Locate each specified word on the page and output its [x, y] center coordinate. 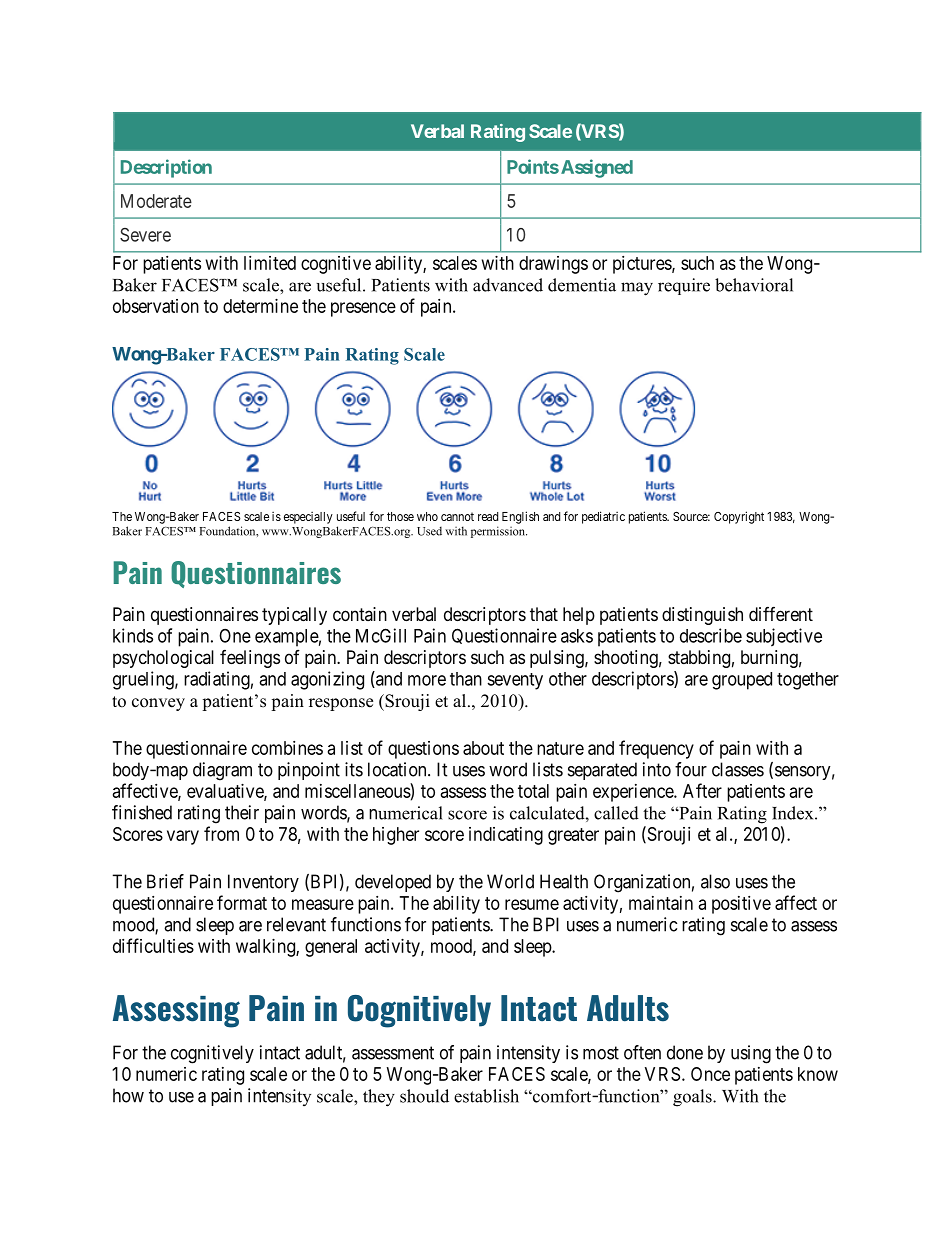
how [128, 1095]
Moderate [156, 201]
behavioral [754, 285]
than [466, 679]
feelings [250, 659]
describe [711, 635]
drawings [553, 265]
